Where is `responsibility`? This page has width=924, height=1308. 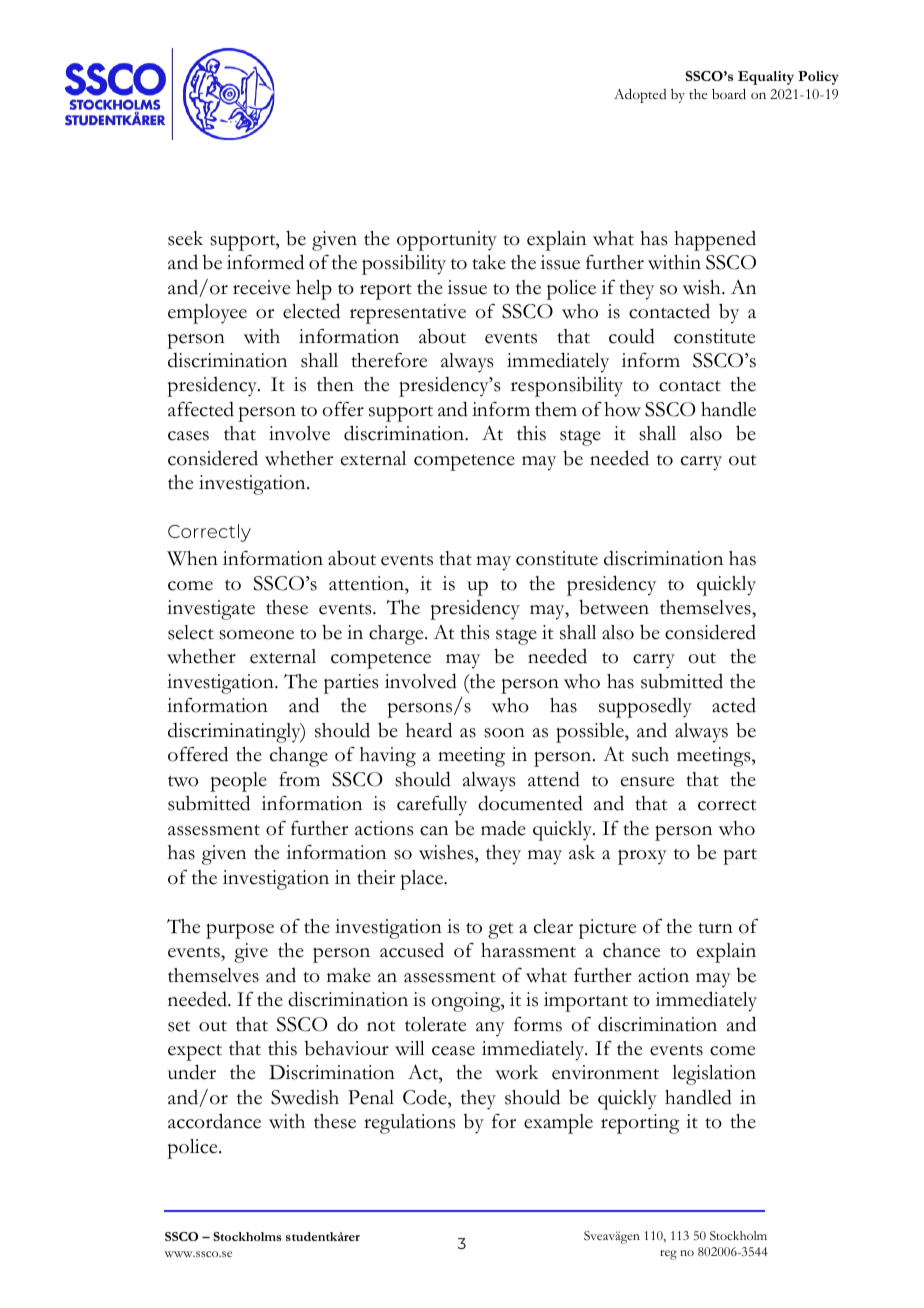 responsibility is located at coordinates (567, 387).
